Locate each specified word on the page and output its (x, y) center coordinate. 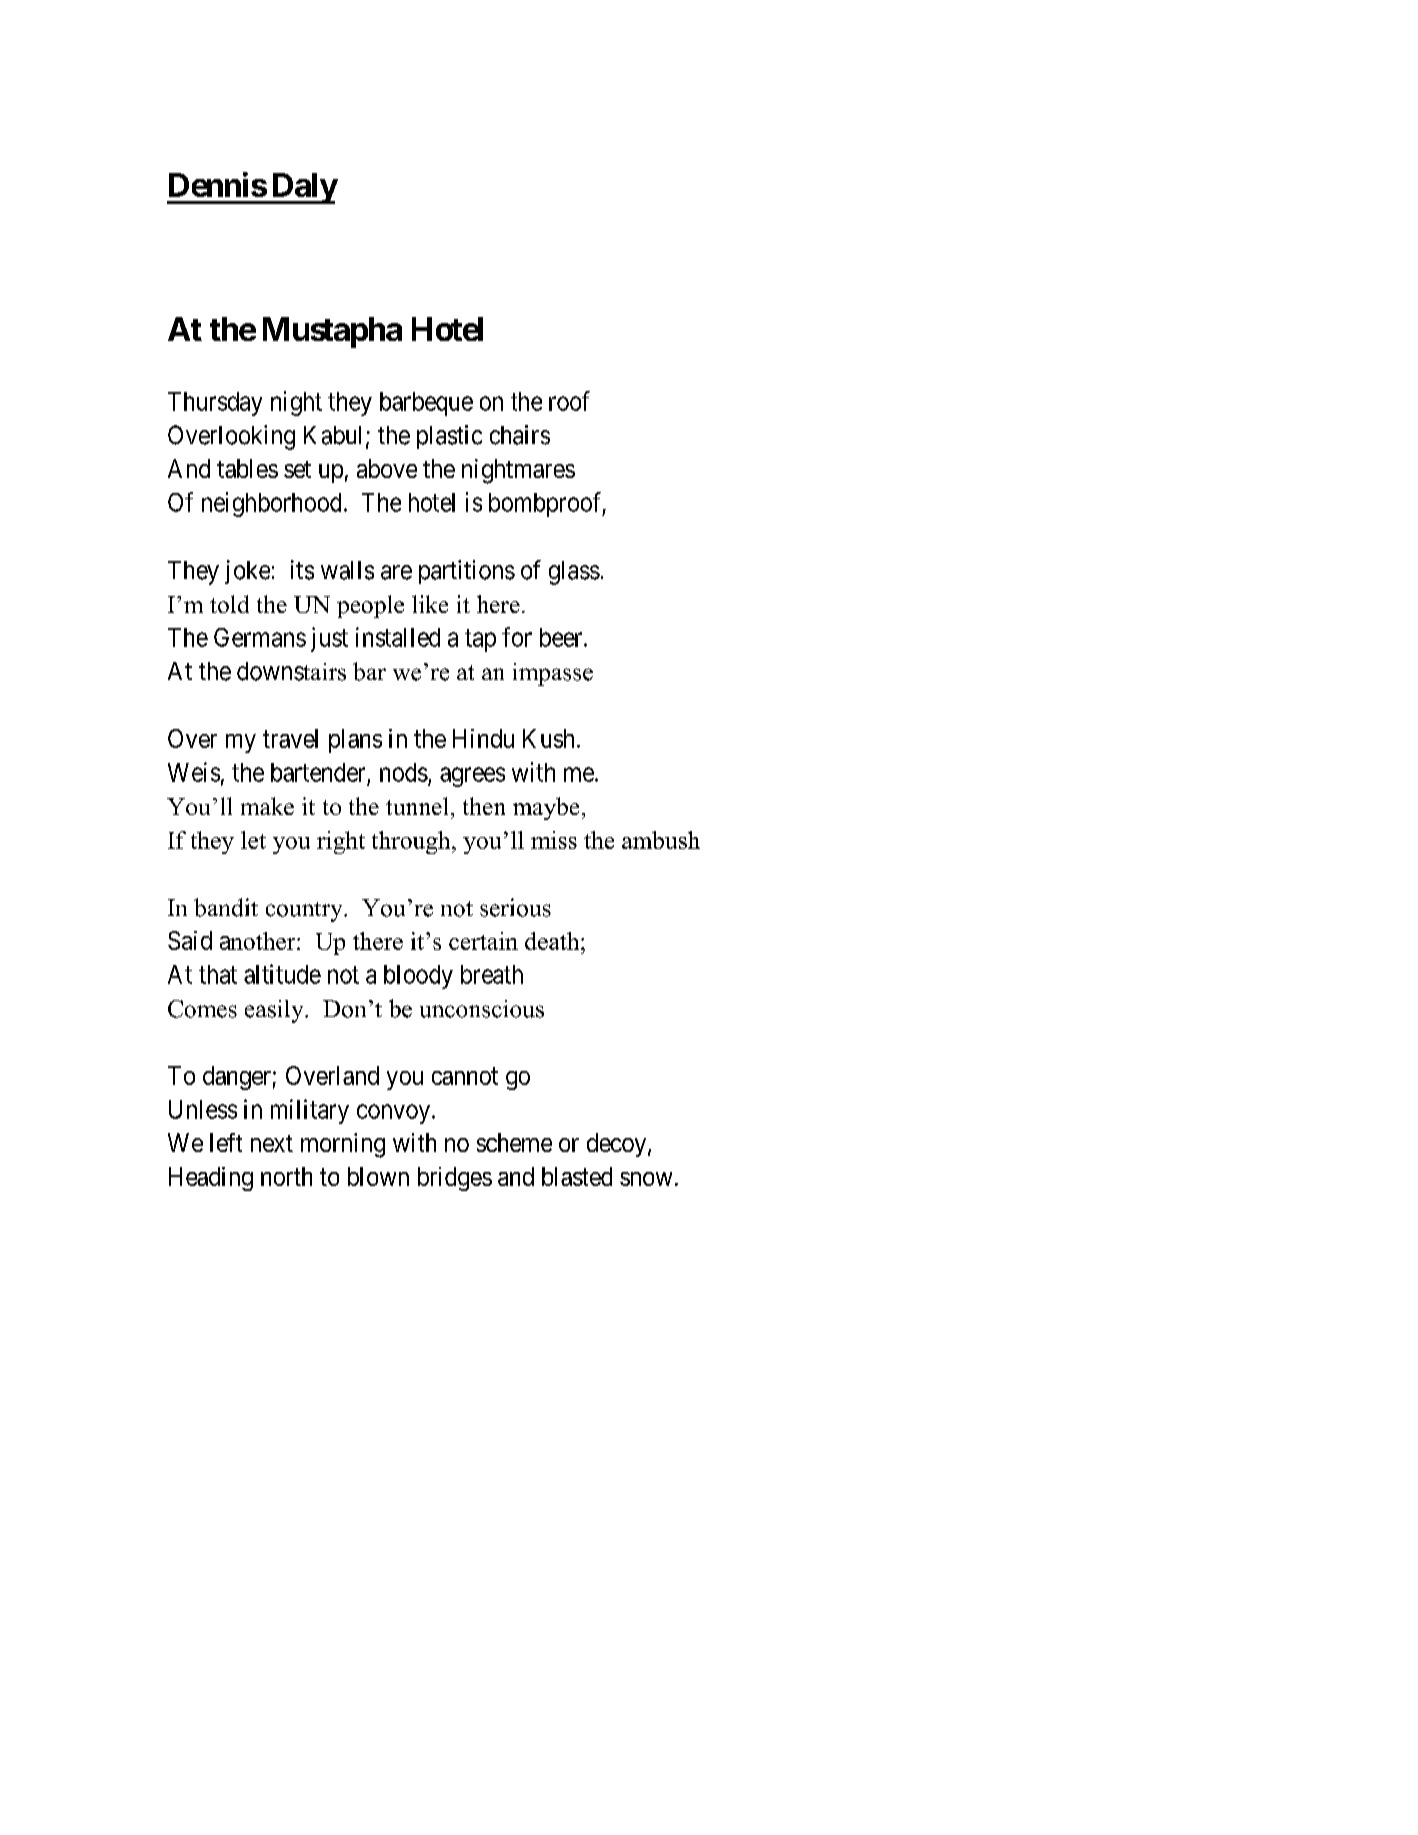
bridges (455, 1179)
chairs (520, 435)
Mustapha (332, 332)
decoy (618, 1145)
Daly (303, 188)
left (226, 1142)
